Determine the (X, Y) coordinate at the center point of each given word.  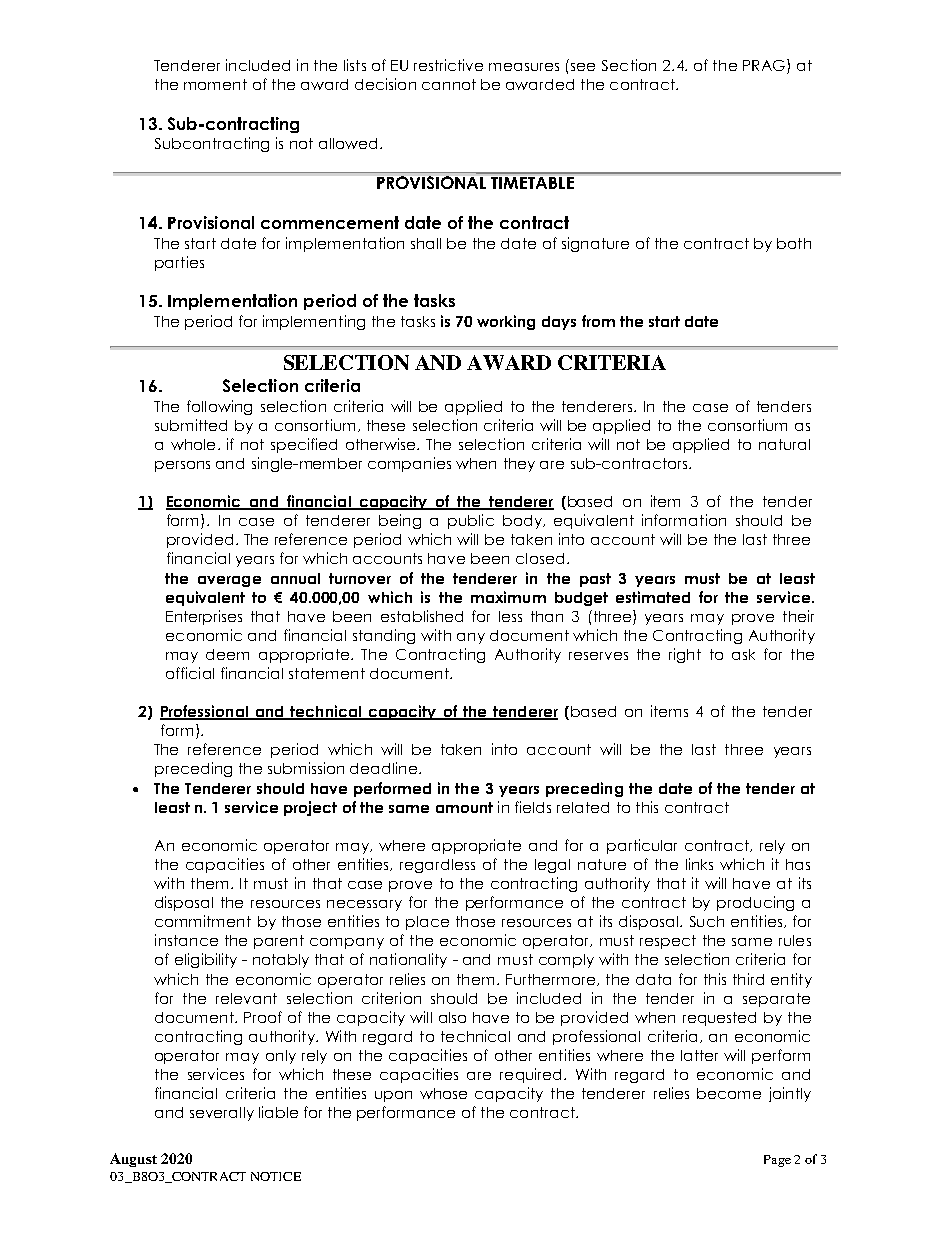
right (685, 655)
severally (222, 1114)
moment (215, 84)
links (699, 864)
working (506, 322)
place (427, 923)
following (219, 407)
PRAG (764, 65)
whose (443, 1093)
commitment (203, 921)
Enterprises (204, 617)
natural (784, 444)
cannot (449, 84)
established (422, 616)
